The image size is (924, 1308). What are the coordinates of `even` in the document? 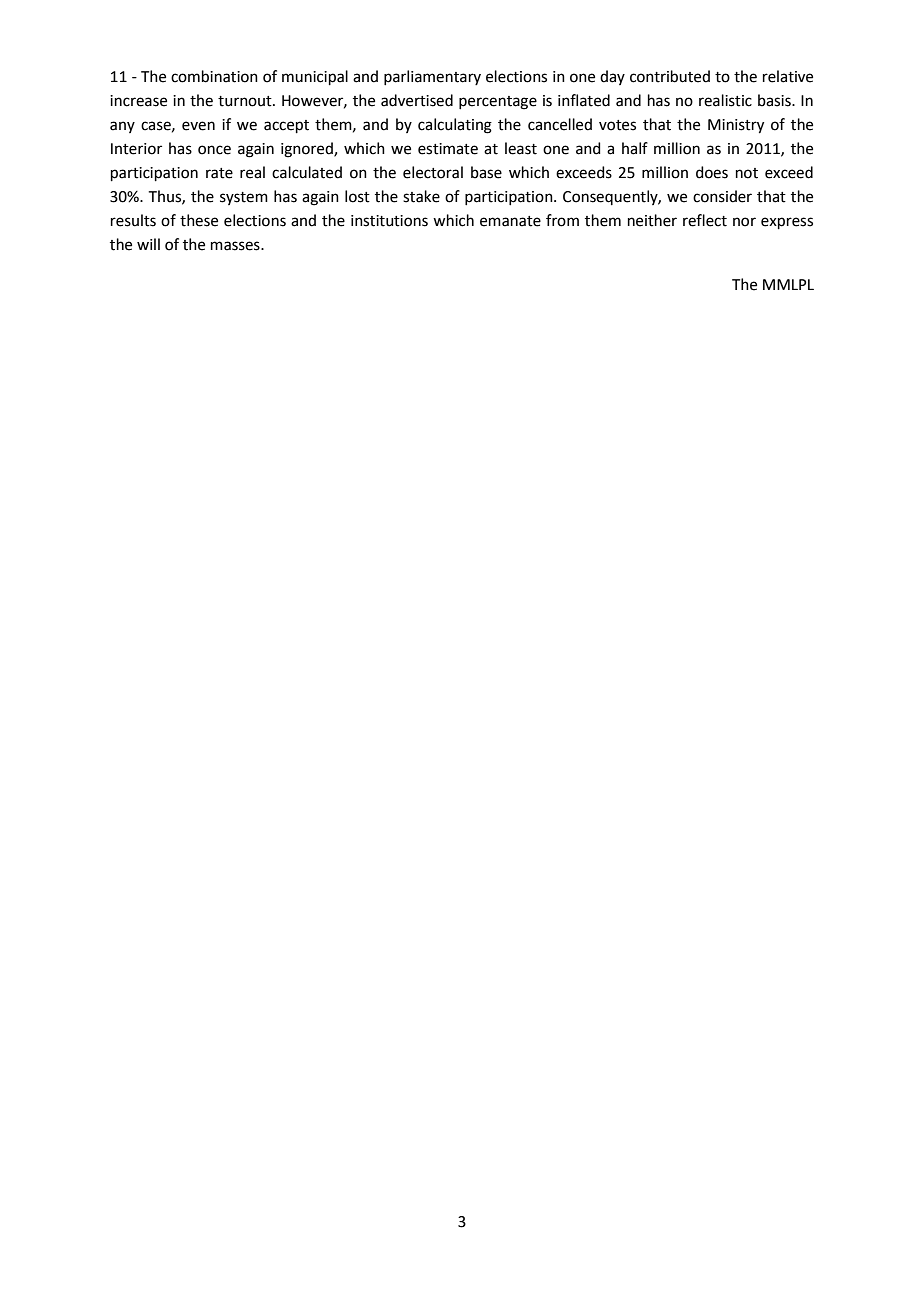 It's located at (198, 126).
